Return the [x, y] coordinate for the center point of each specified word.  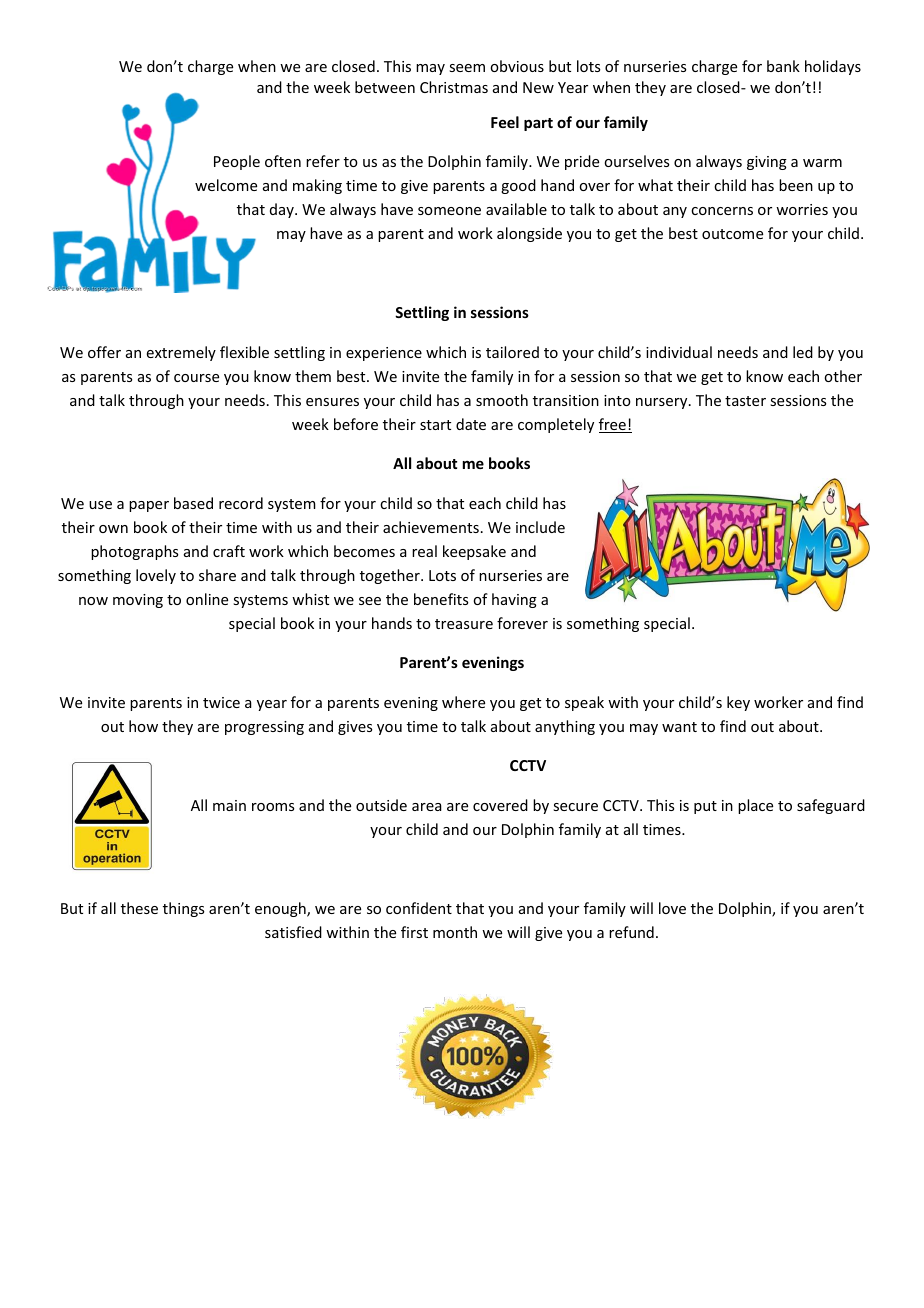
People [237, 162]
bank [783, 66]
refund [631, 932]
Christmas [454, 87]
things [183, 909]
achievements [431, 527]
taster [745, 401]
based [193, 503]
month [455, 932]
